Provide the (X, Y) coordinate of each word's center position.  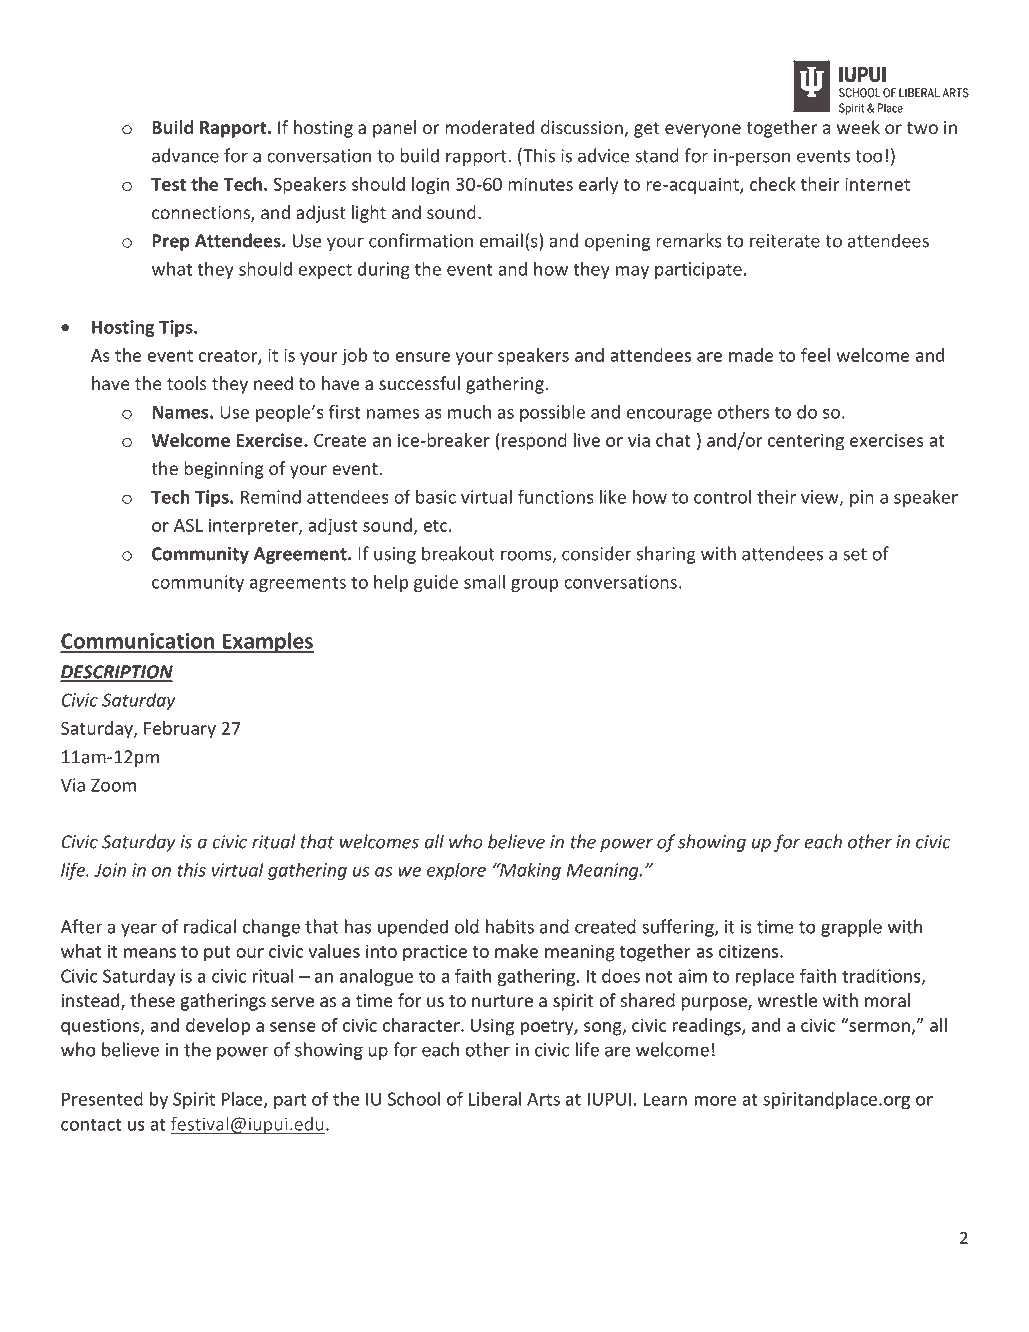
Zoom (113, 785)
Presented (102, 1098)
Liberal (495, 1098)
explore (456, 871)
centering (806, 442)
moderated (489, 127)
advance (185, 155)
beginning (224, 470)
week (858, 127)
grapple (851, 928)
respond (534, 442)
